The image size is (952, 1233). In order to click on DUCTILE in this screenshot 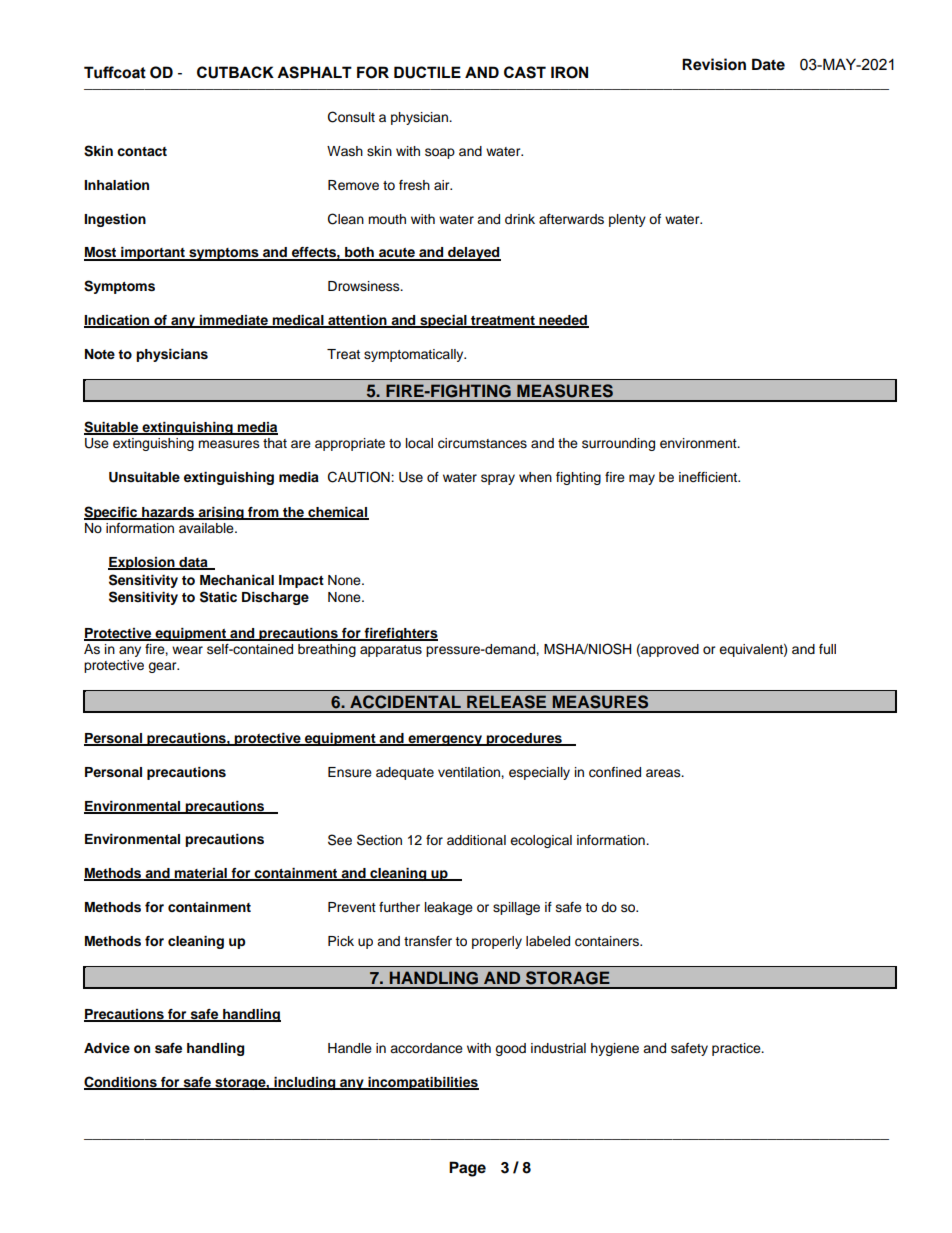, I will do `click(427, 72)`.
